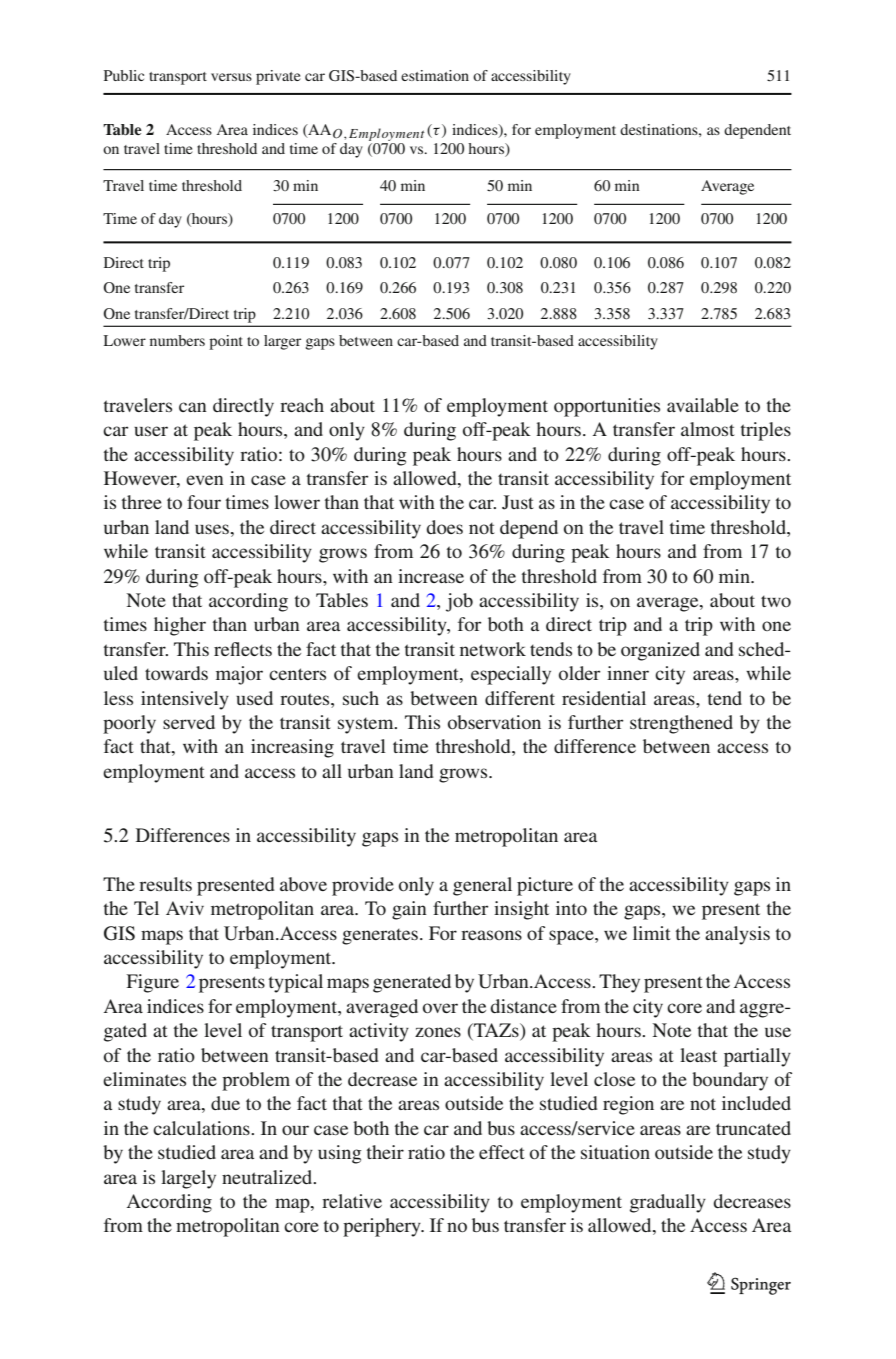 This page has width=896, height=1359. What do you see at coordinates (180, 626) in the page?
I see `higher` at bounding box center [180, 626].
